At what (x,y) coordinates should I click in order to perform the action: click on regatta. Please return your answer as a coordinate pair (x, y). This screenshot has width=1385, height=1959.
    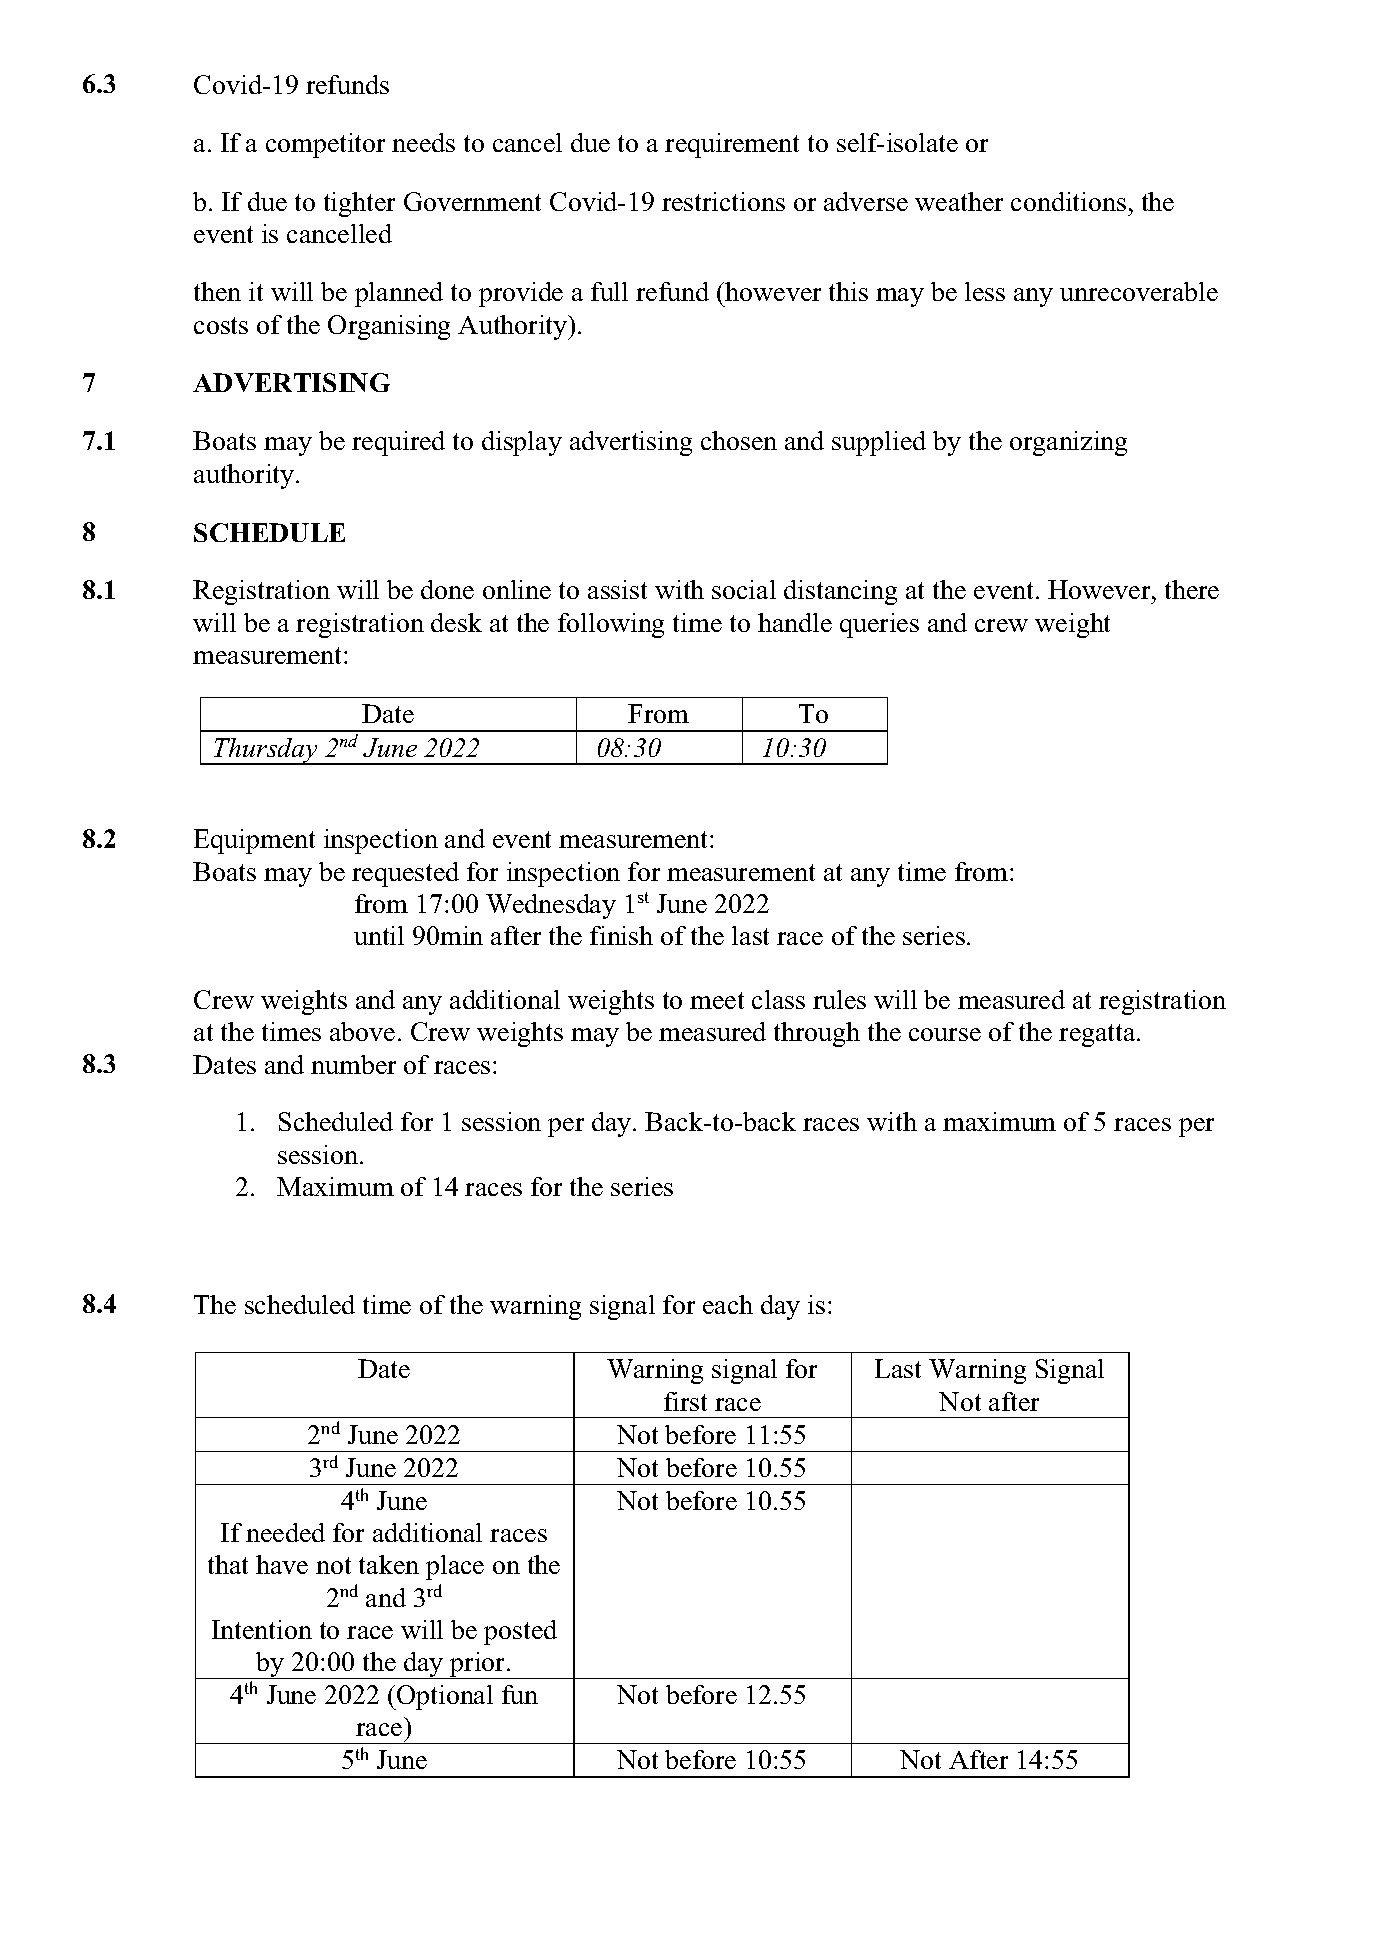
    Looking at the image, I should click on (1098, 1035).
